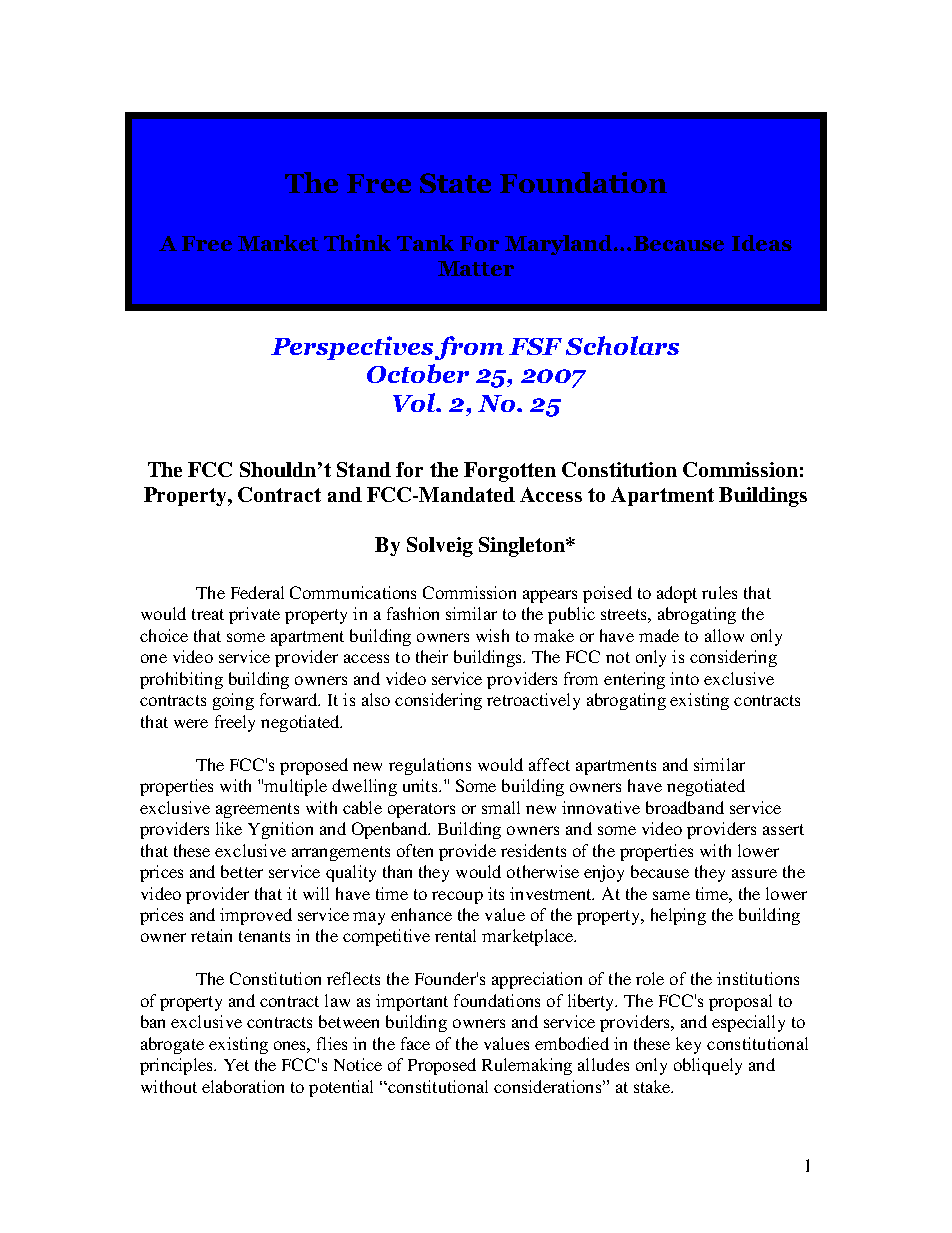  I want to click on allow, so click(724, 635).
